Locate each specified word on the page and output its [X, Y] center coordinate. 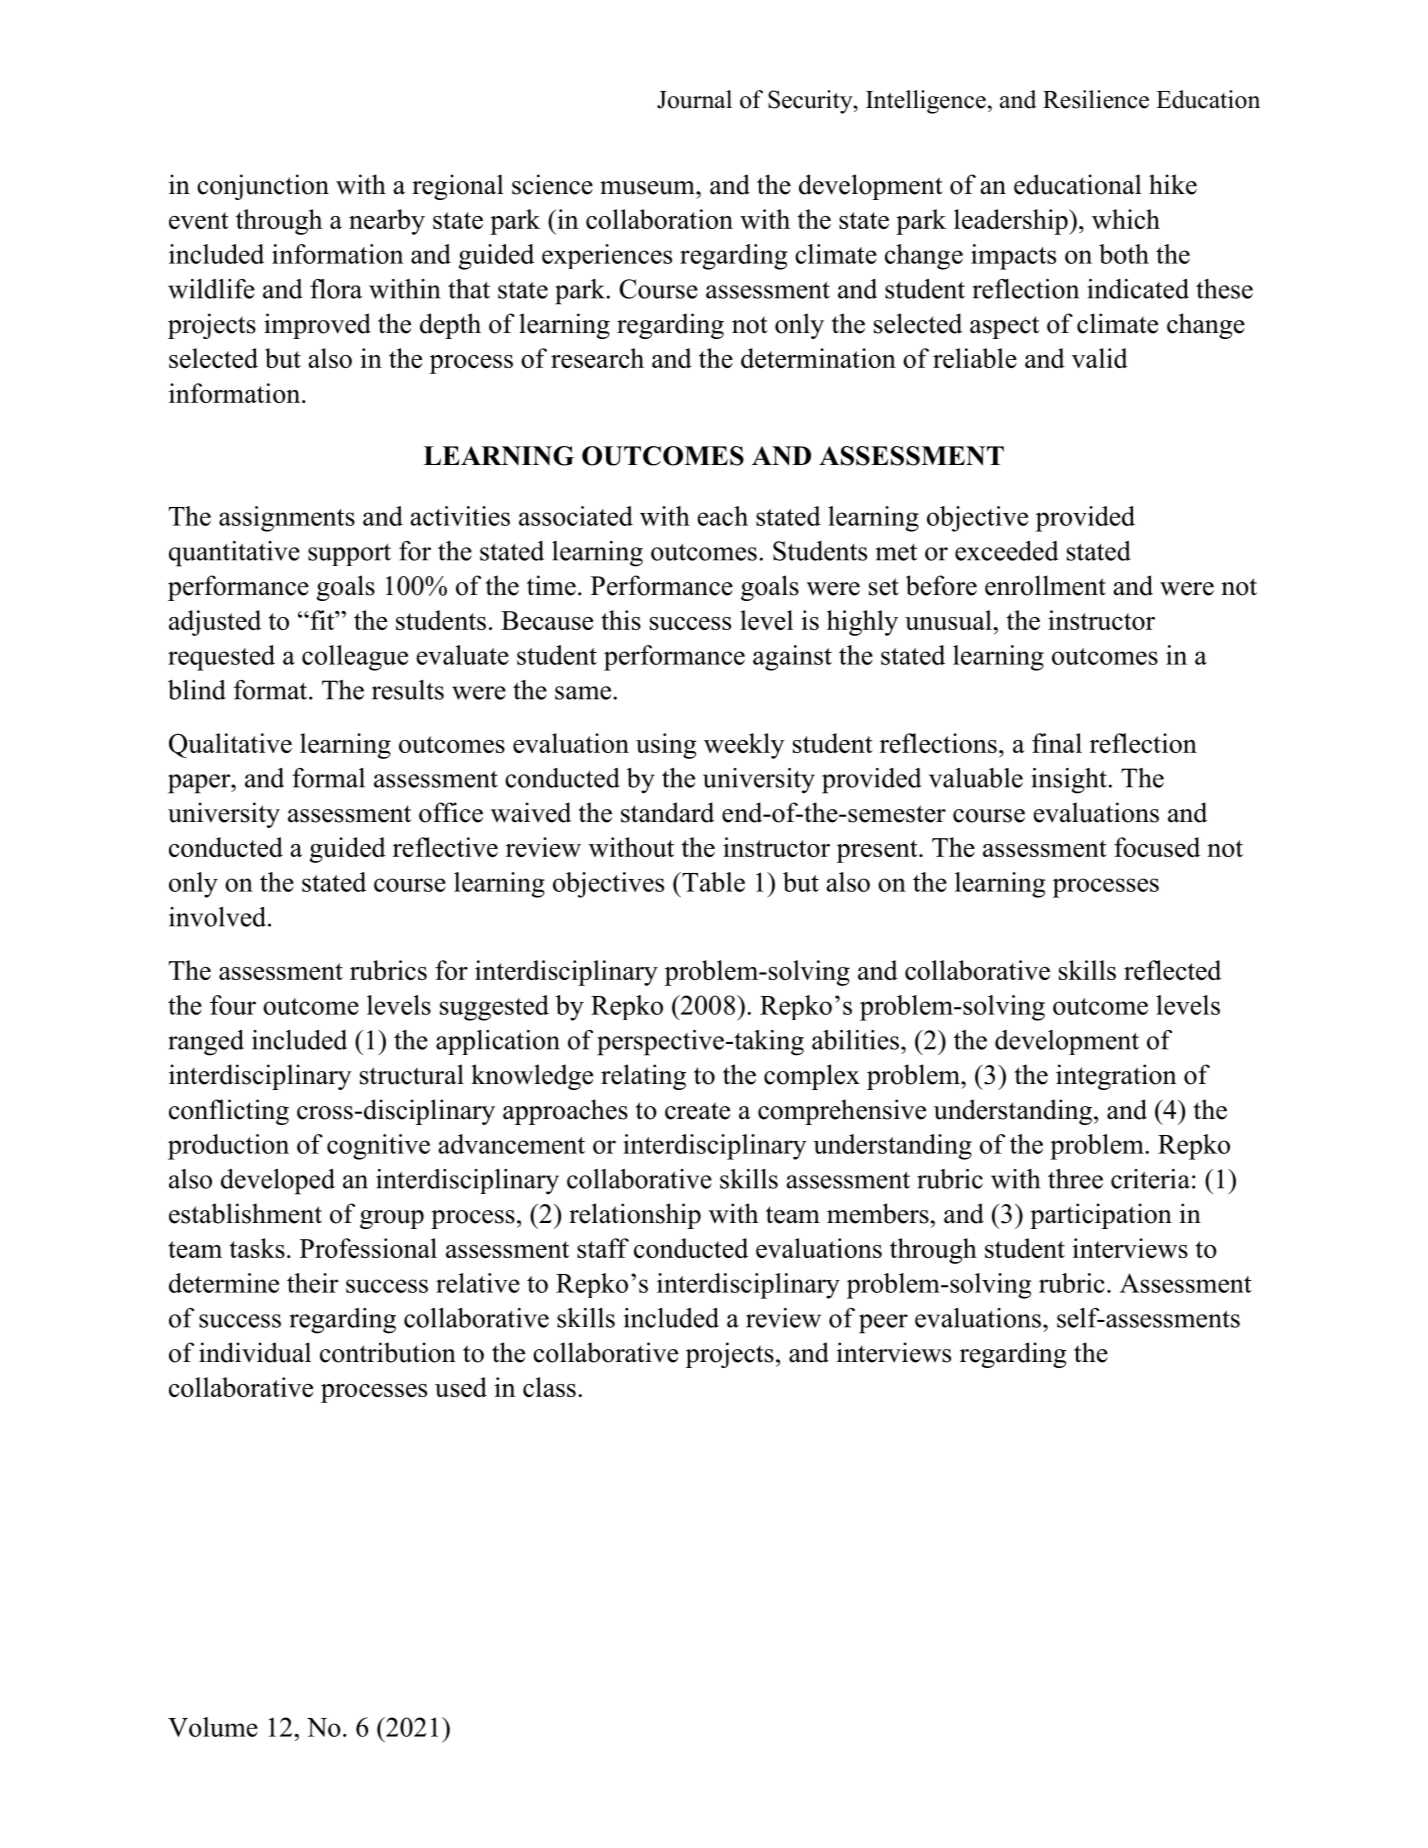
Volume [213, 1727]
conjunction [263, 187]
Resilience [1096, 99]
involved [219, 917]
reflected [1172, 970]
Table [712, 882]
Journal [694, 99]
